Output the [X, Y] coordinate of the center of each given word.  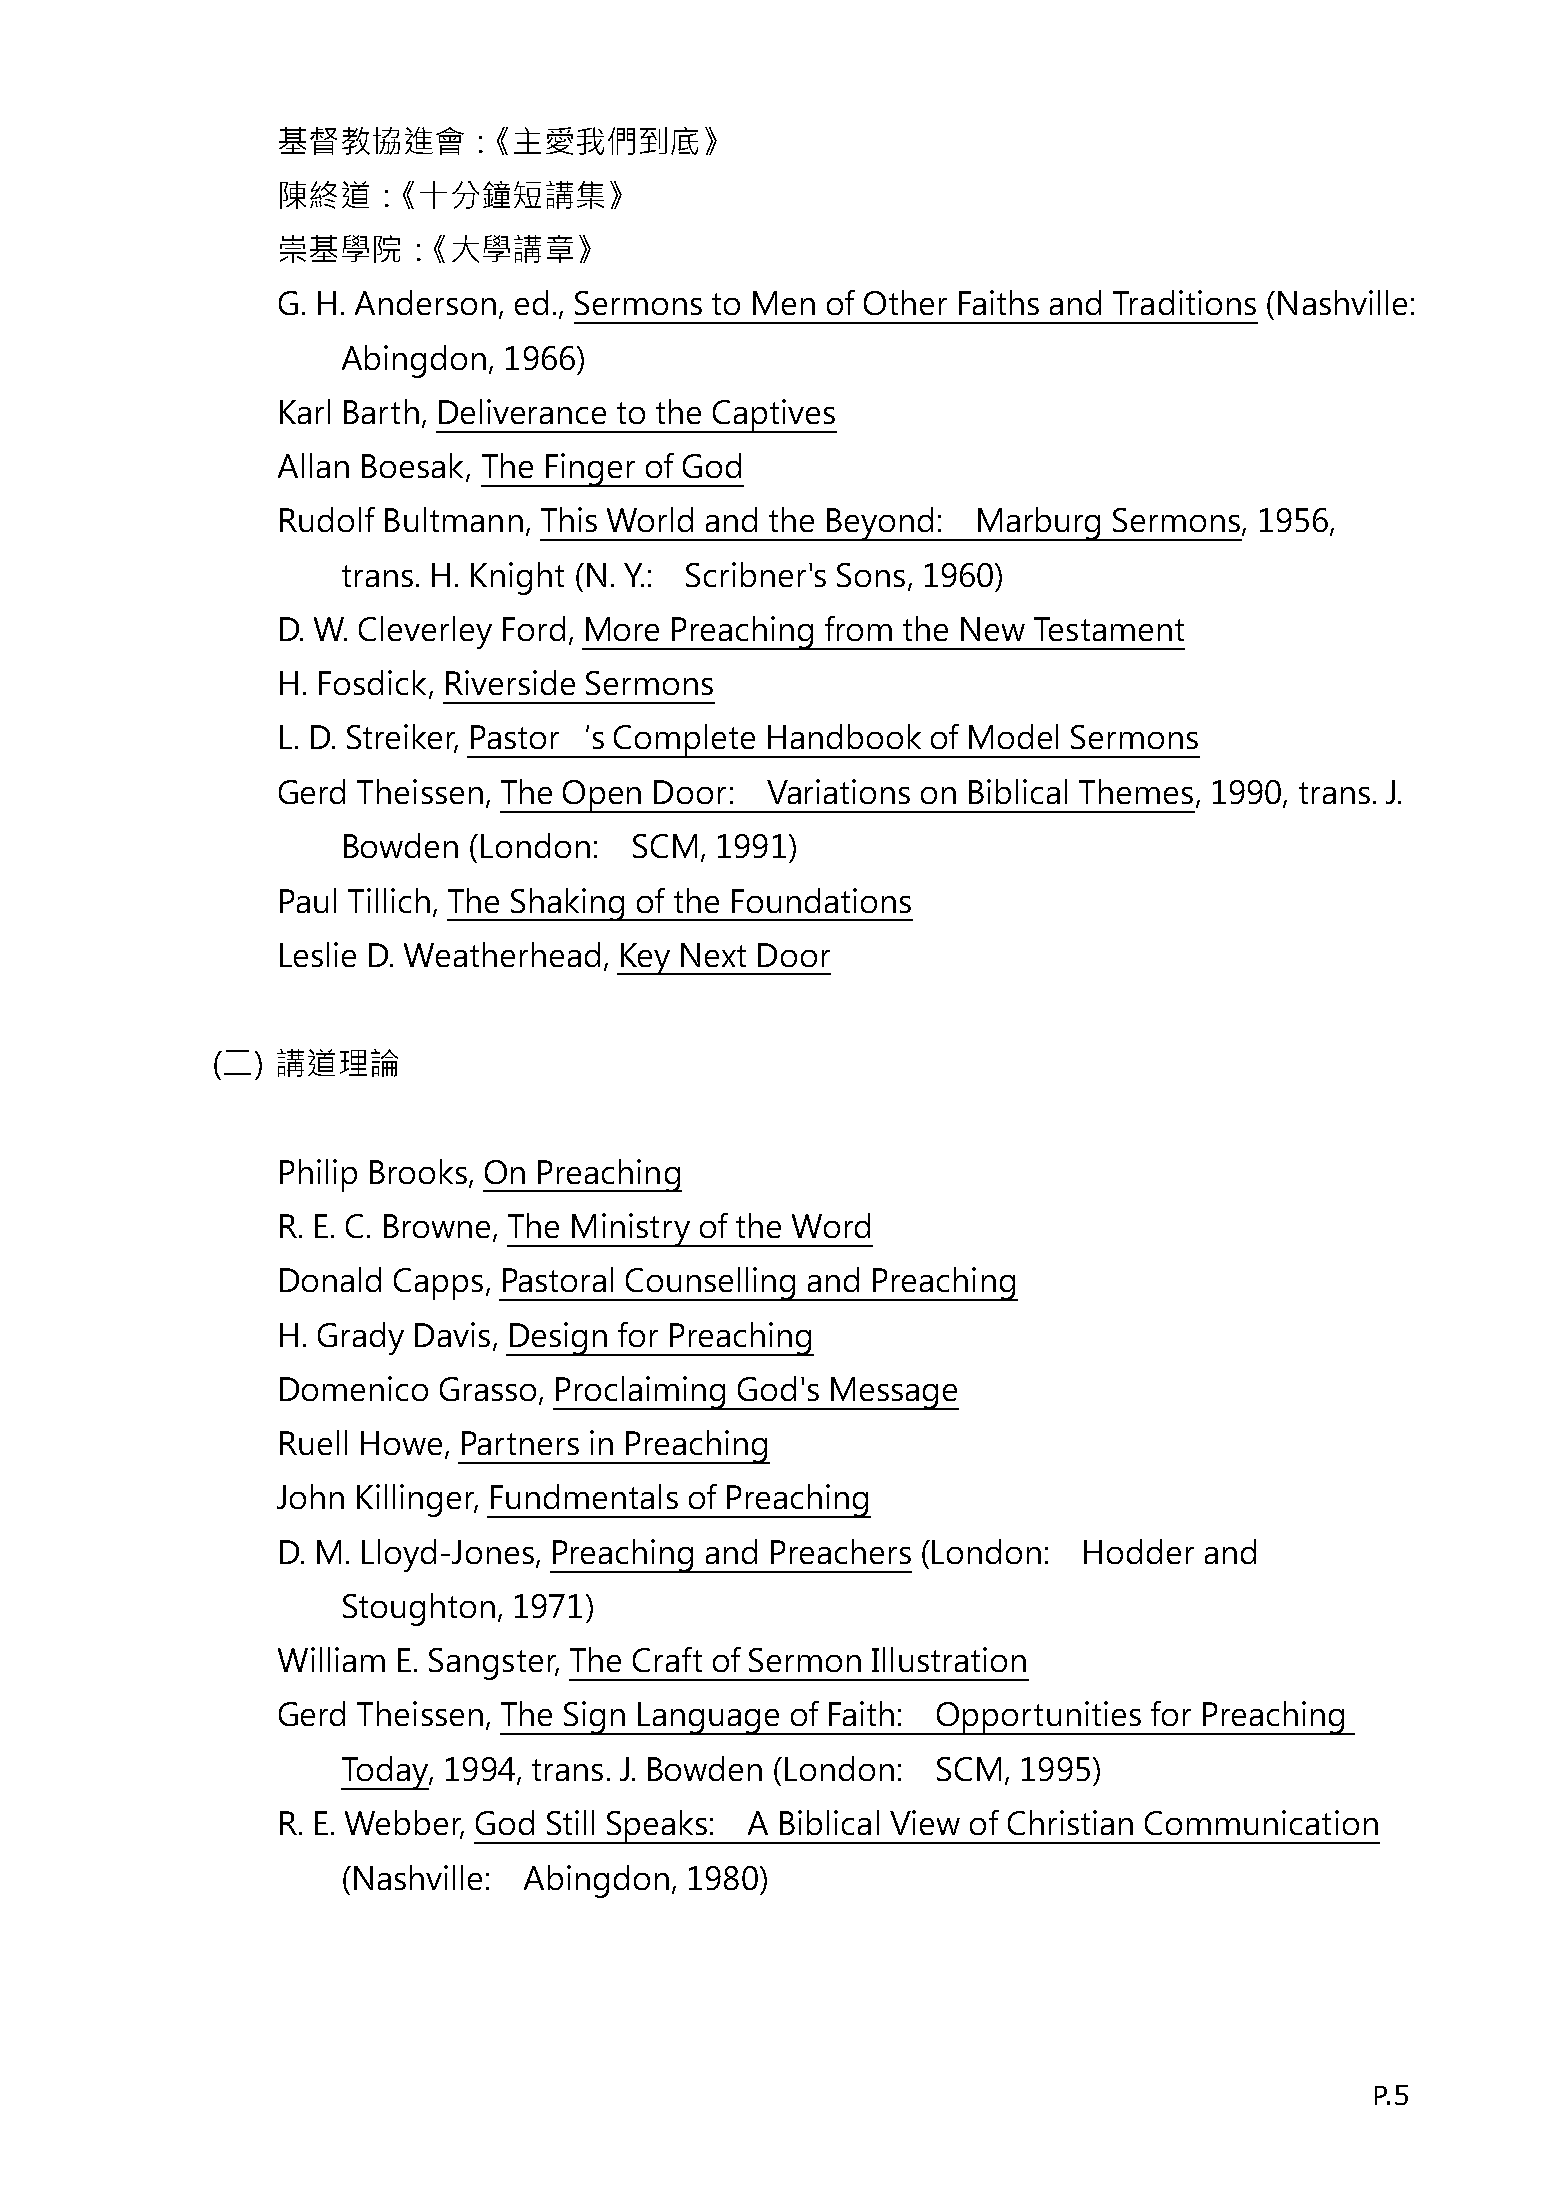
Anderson [425, 302]
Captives [773, 416]
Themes [1136, 791]
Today [385, 1773]
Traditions [1184, 302]
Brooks [418, 1171]
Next [713, 955]
